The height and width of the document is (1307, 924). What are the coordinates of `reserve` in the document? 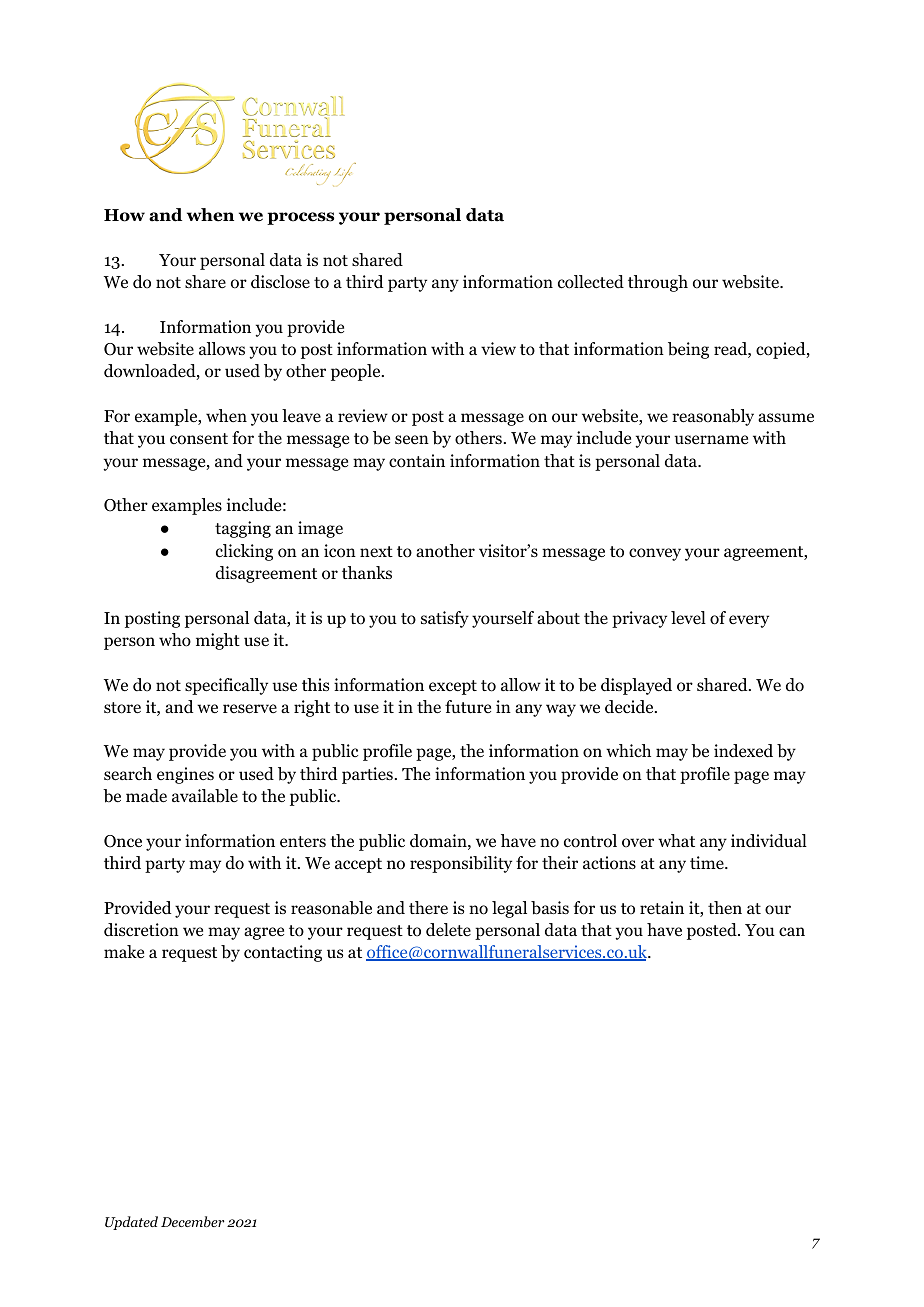 It's located at (250, 709).
